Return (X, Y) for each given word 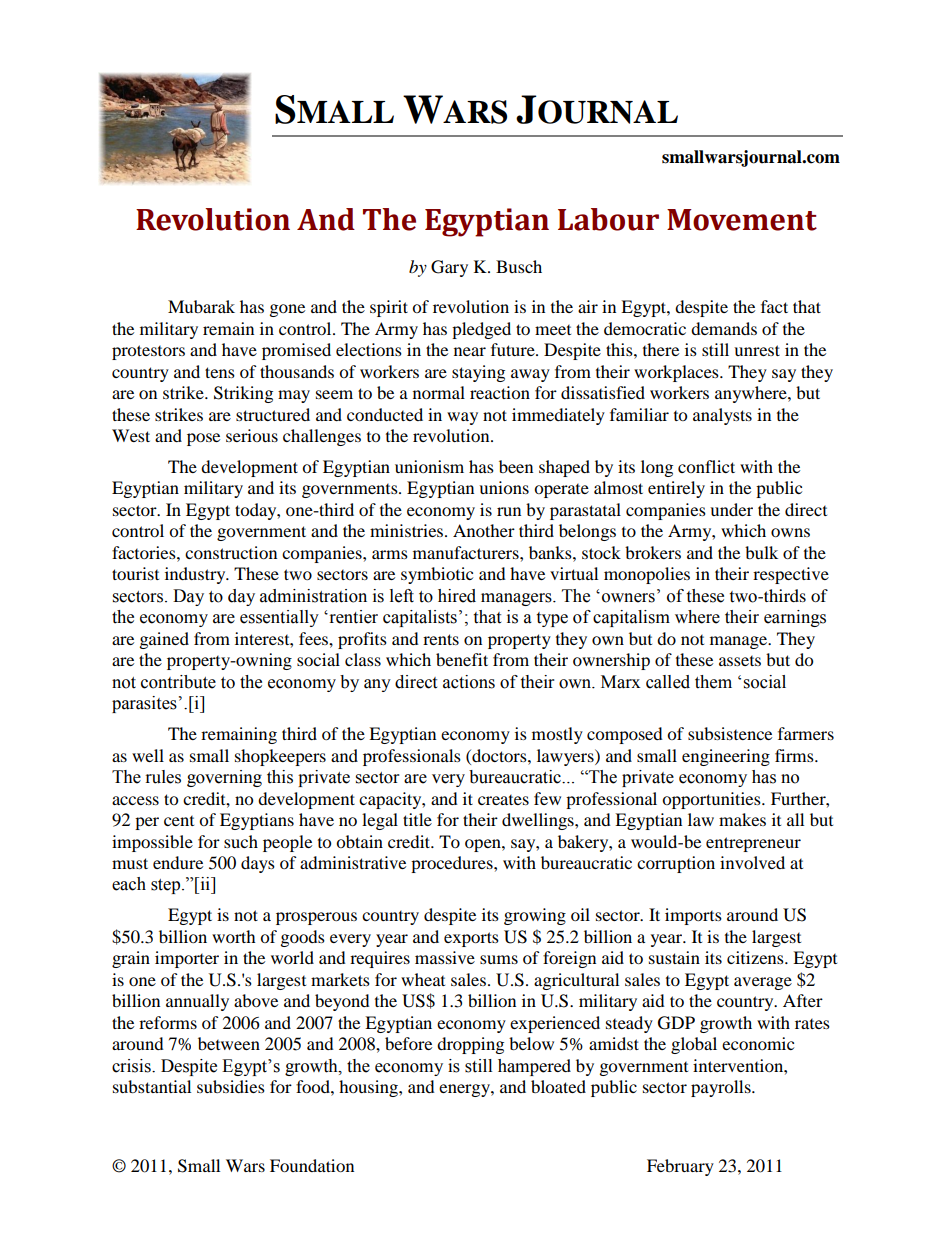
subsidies (231, 1086)
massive (445, 957)
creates (503, 800)
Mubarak (201, 306)
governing (224, 778)
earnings (795, 618)
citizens (756, 957)
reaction (500, 392)
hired (457, 596)
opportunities (712, 800)
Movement (742, 220)
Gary (449, 268)
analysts (722, 416)
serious (252, 435)
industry (196, 575)
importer (187, 959)
